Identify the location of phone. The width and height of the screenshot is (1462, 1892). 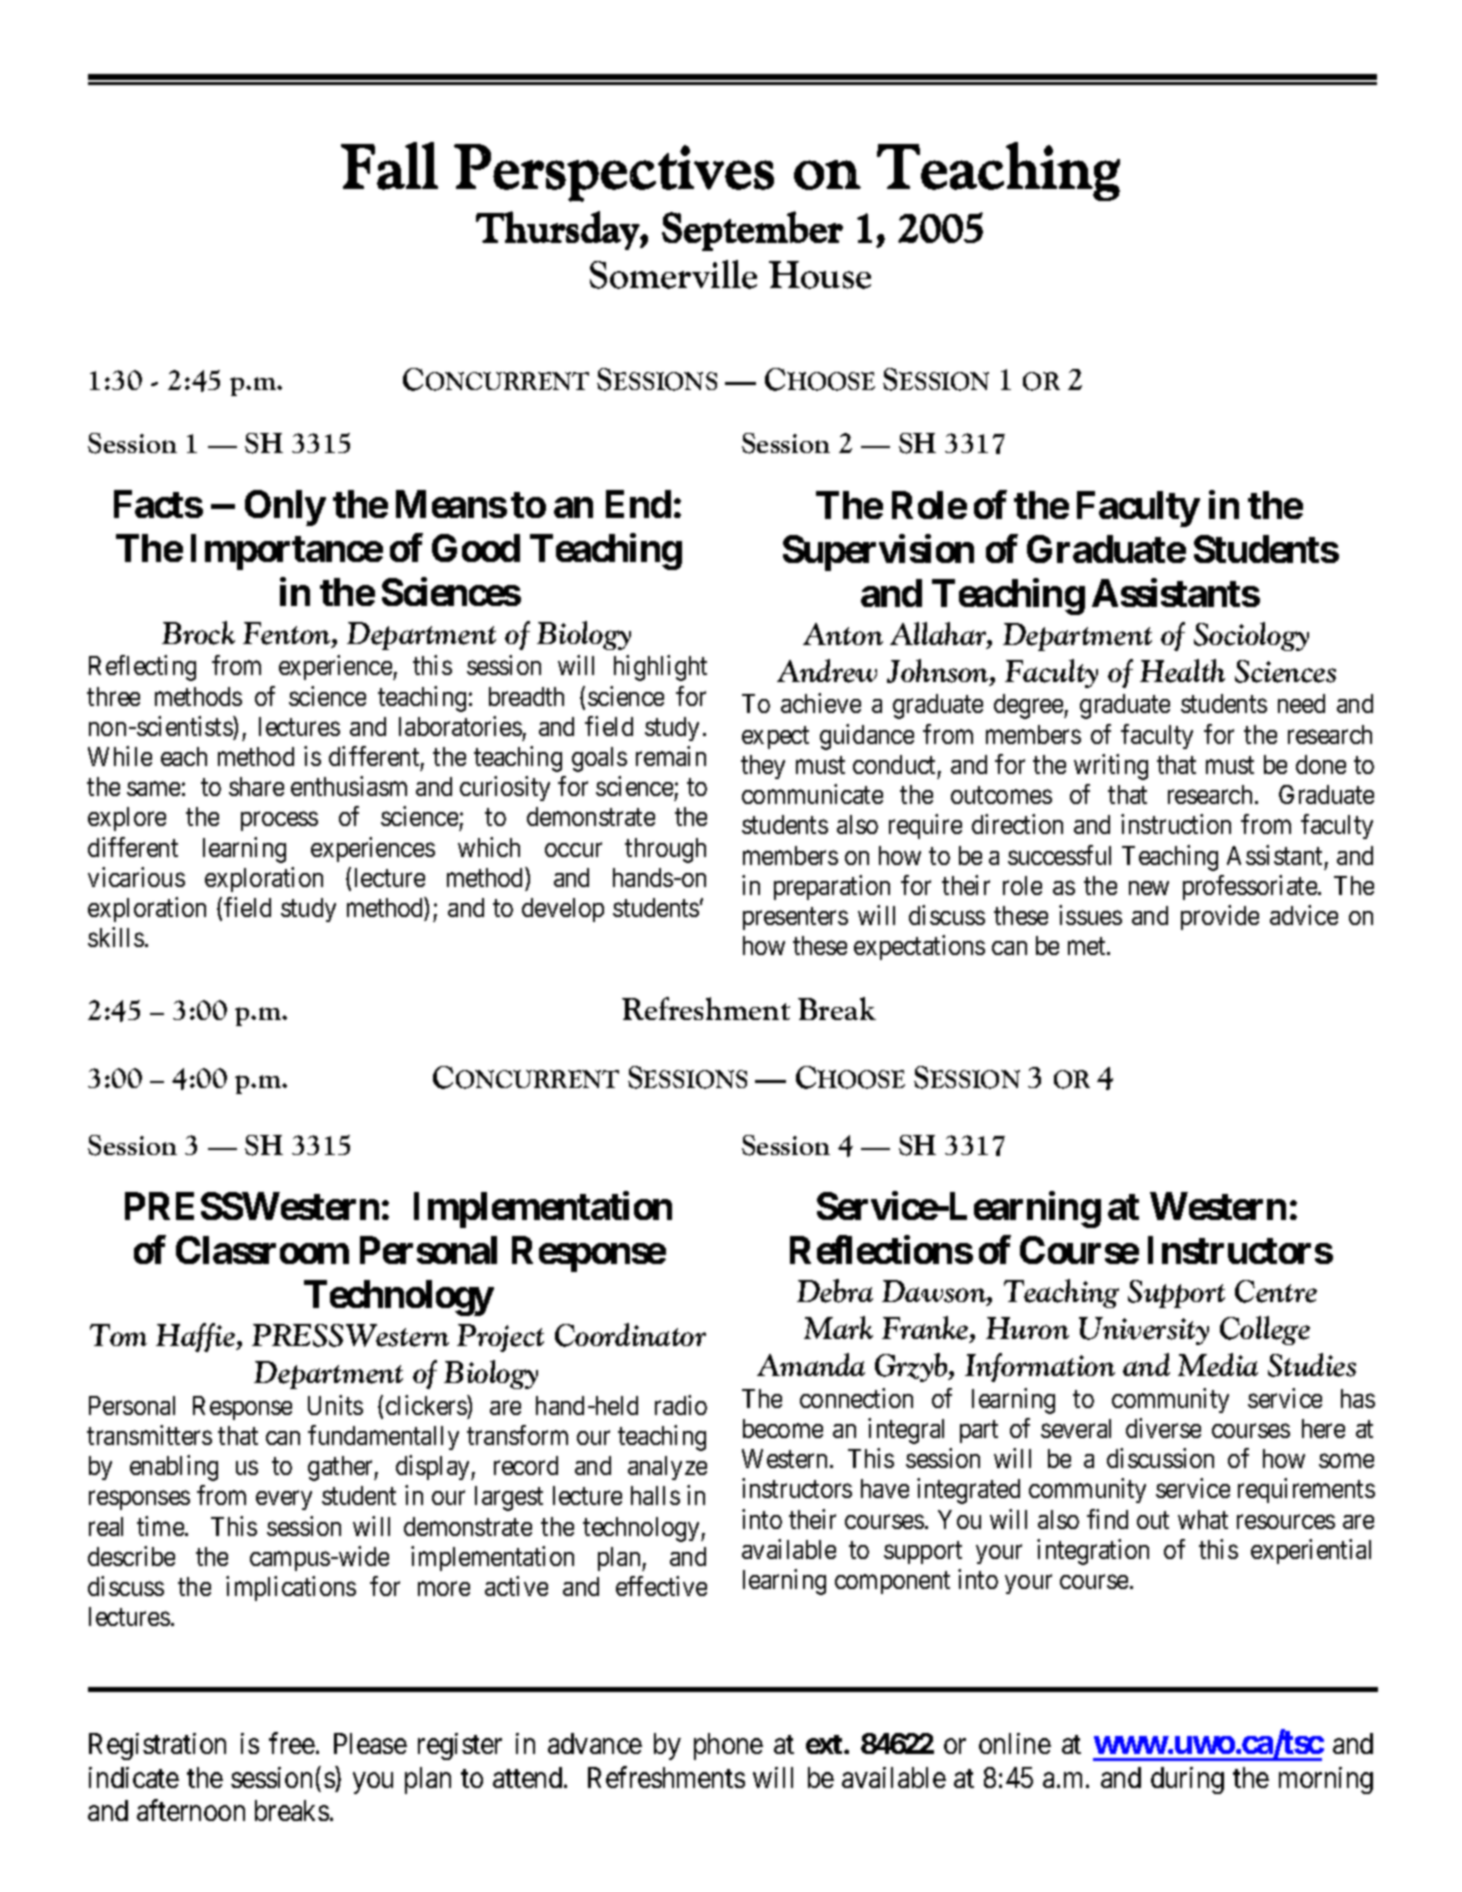
(728, 1746).
